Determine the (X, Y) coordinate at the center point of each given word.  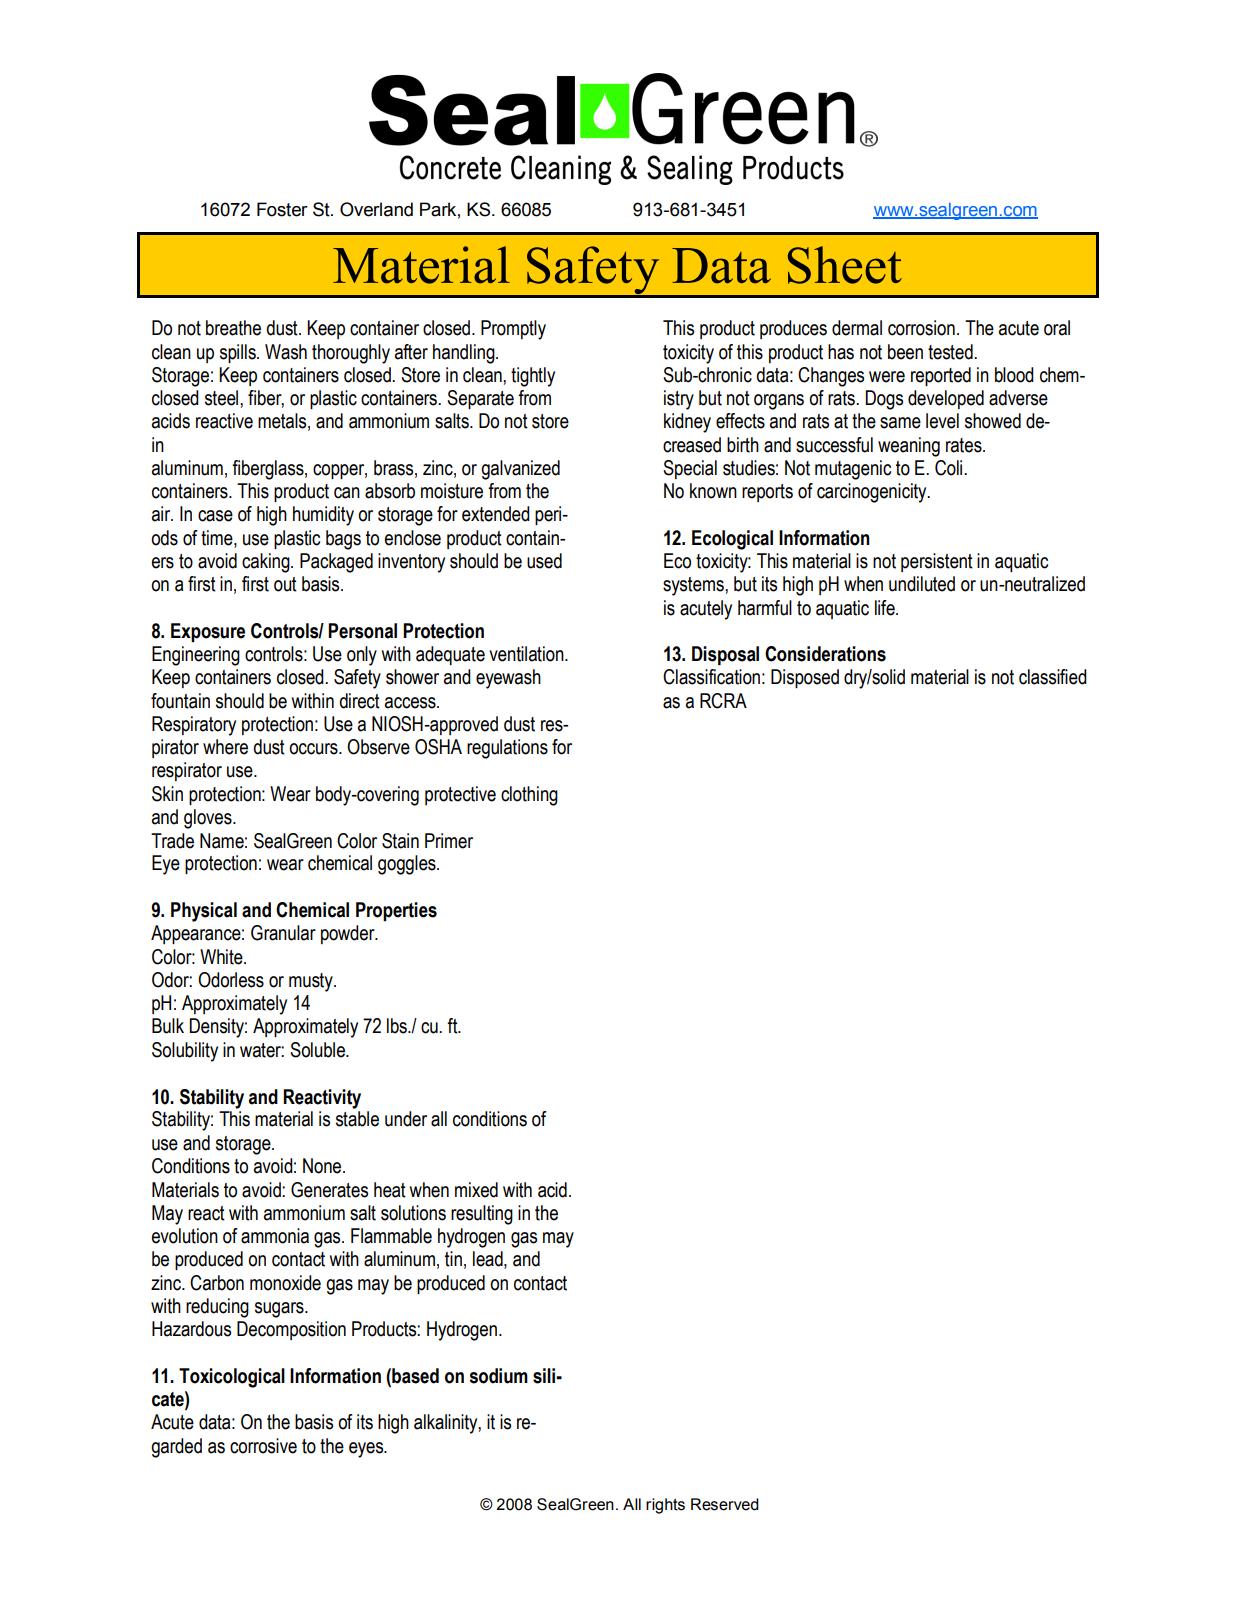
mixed (476, 1190)
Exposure (208, 632)
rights (665, 1506)
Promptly (513, 330)
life (886, 608)
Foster (282, 209)
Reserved (725, 1504)
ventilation (527, 654)
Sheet (845, 265)
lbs (398, 1026)
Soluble (319, 1050)
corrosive (263, 1446)
